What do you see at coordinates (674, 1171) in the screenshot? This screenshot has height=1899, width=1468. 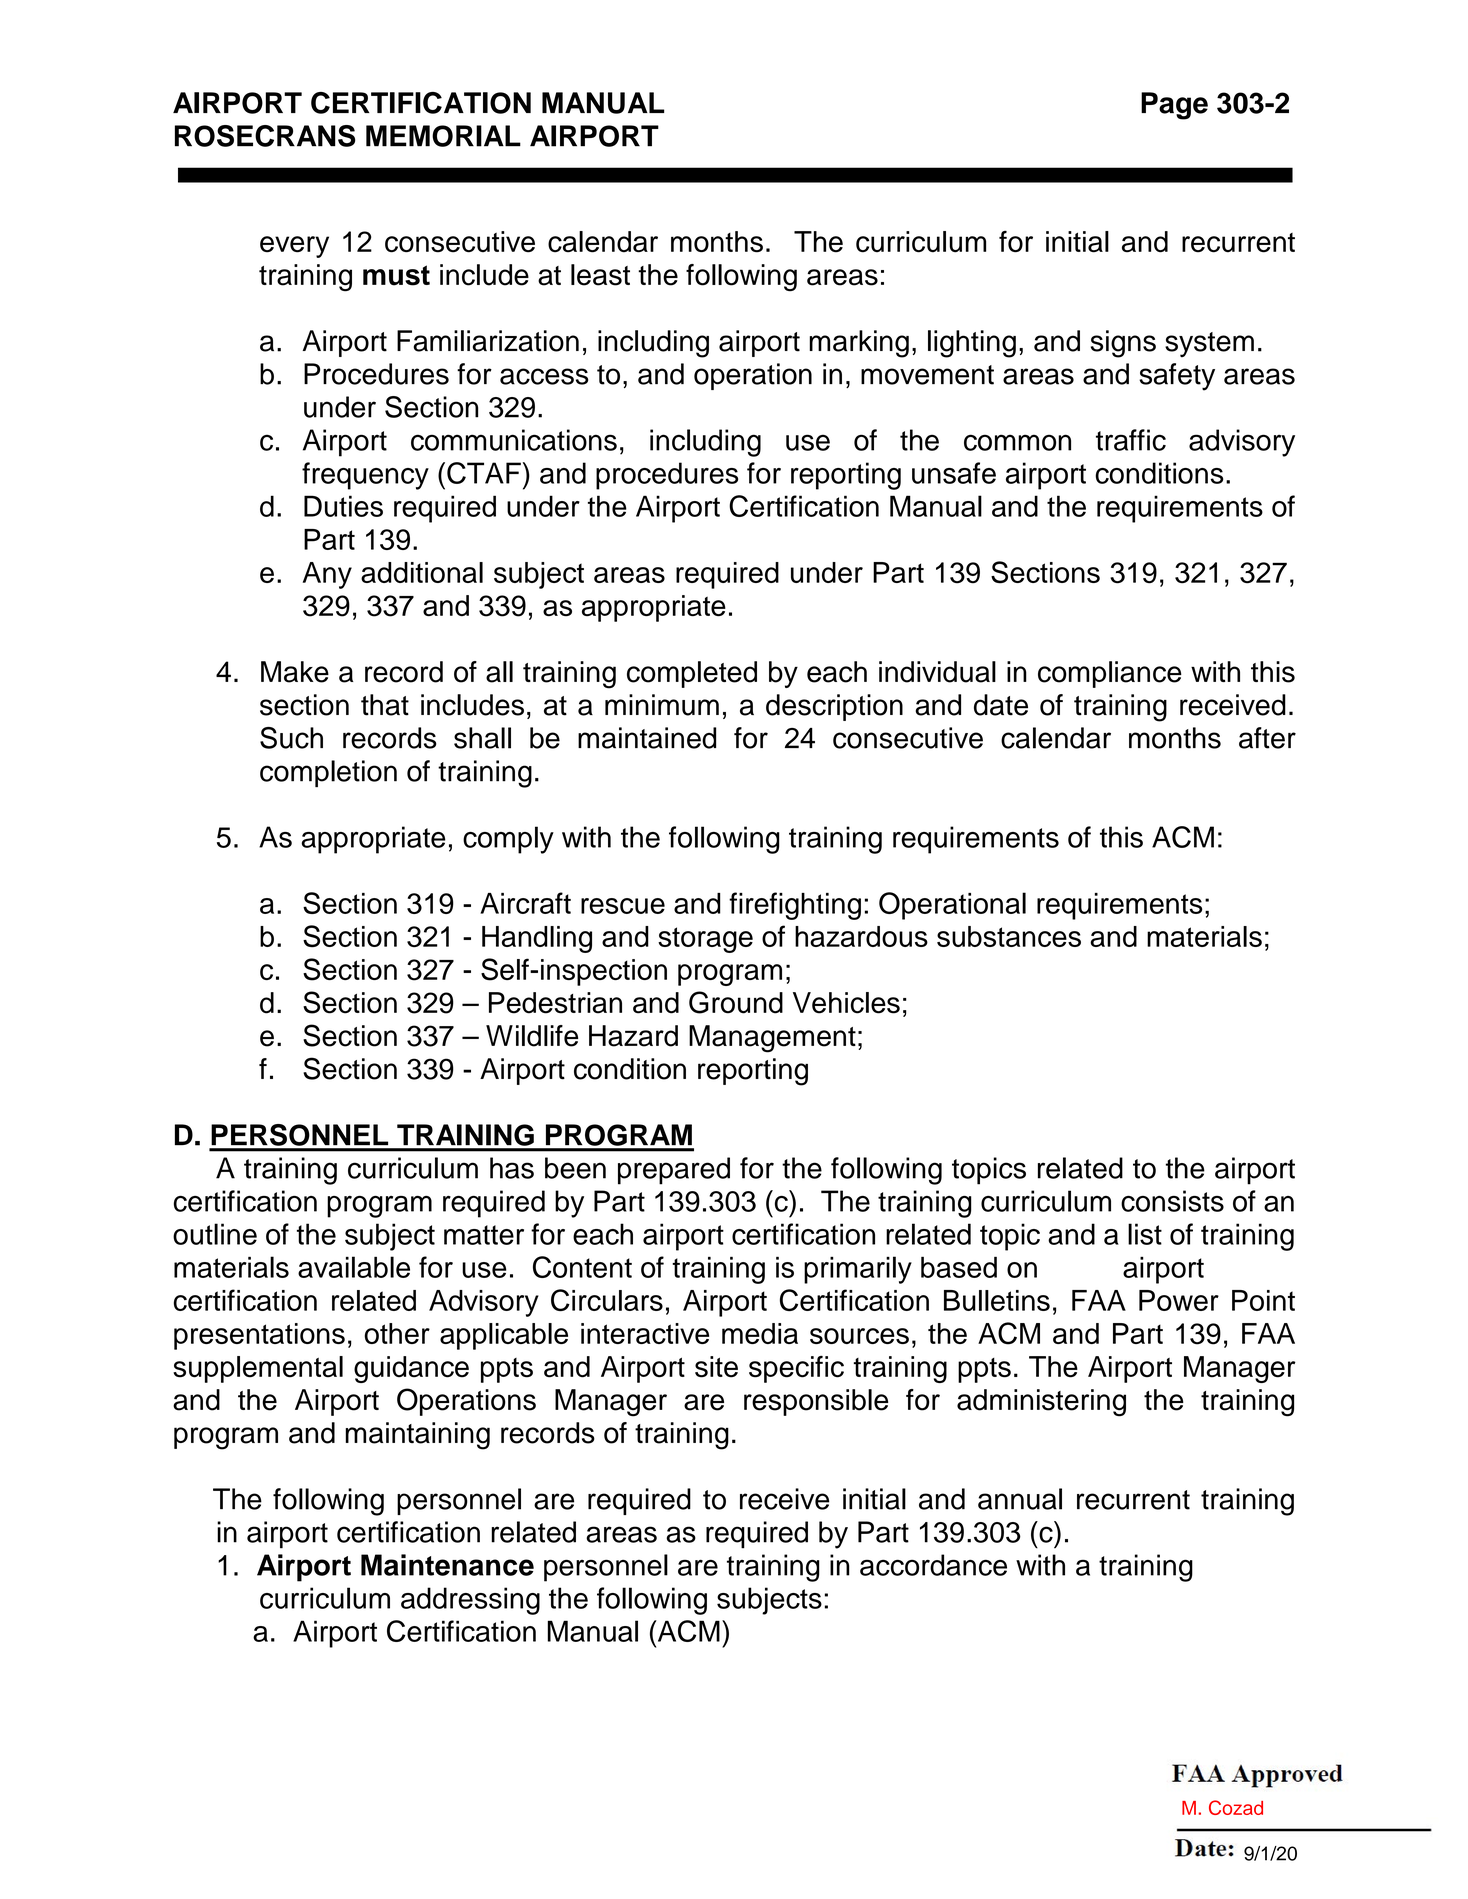 I see `prepared` at bounding box center [674, 1171].
